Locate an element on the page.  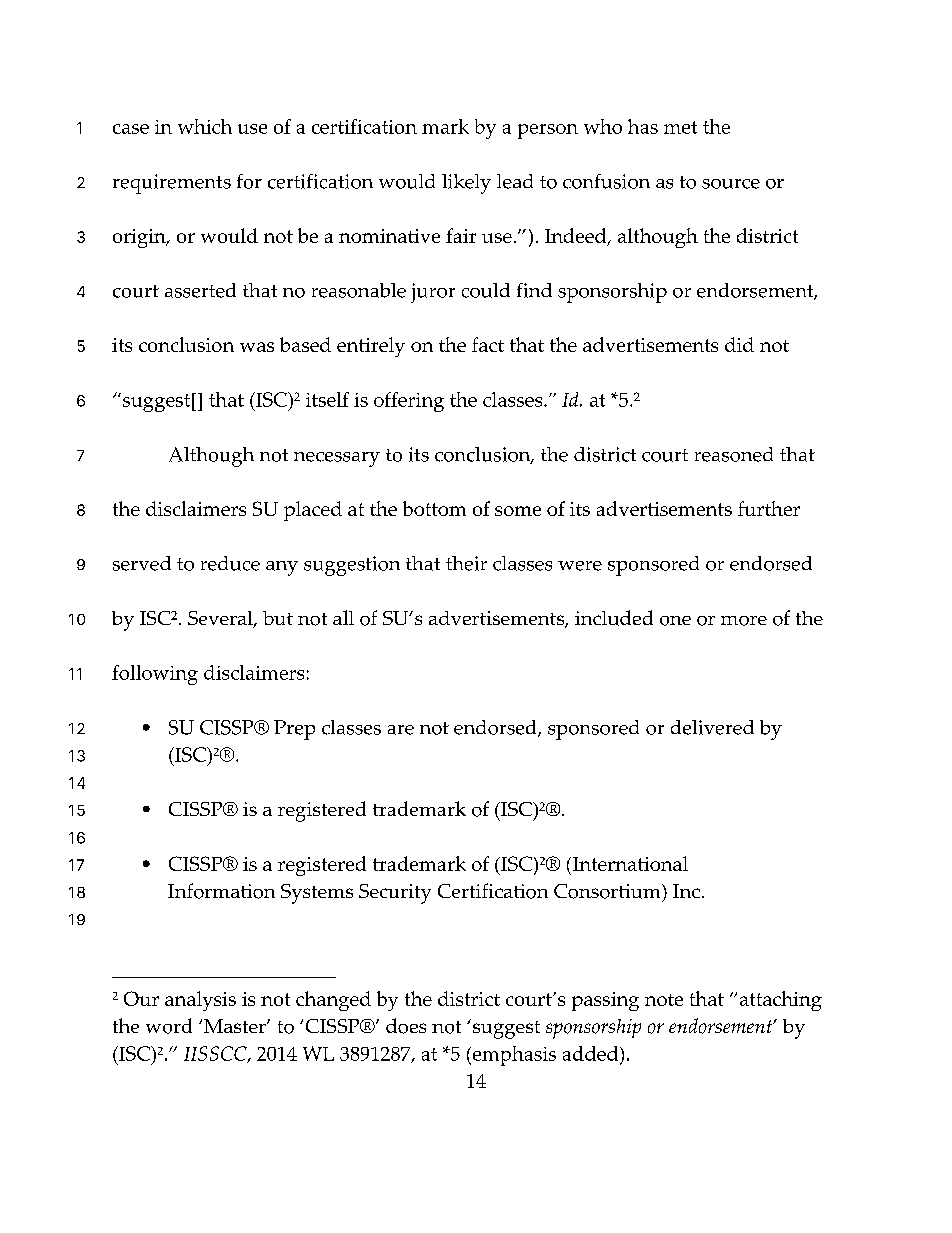
met is located at coordinates (680, 127).
